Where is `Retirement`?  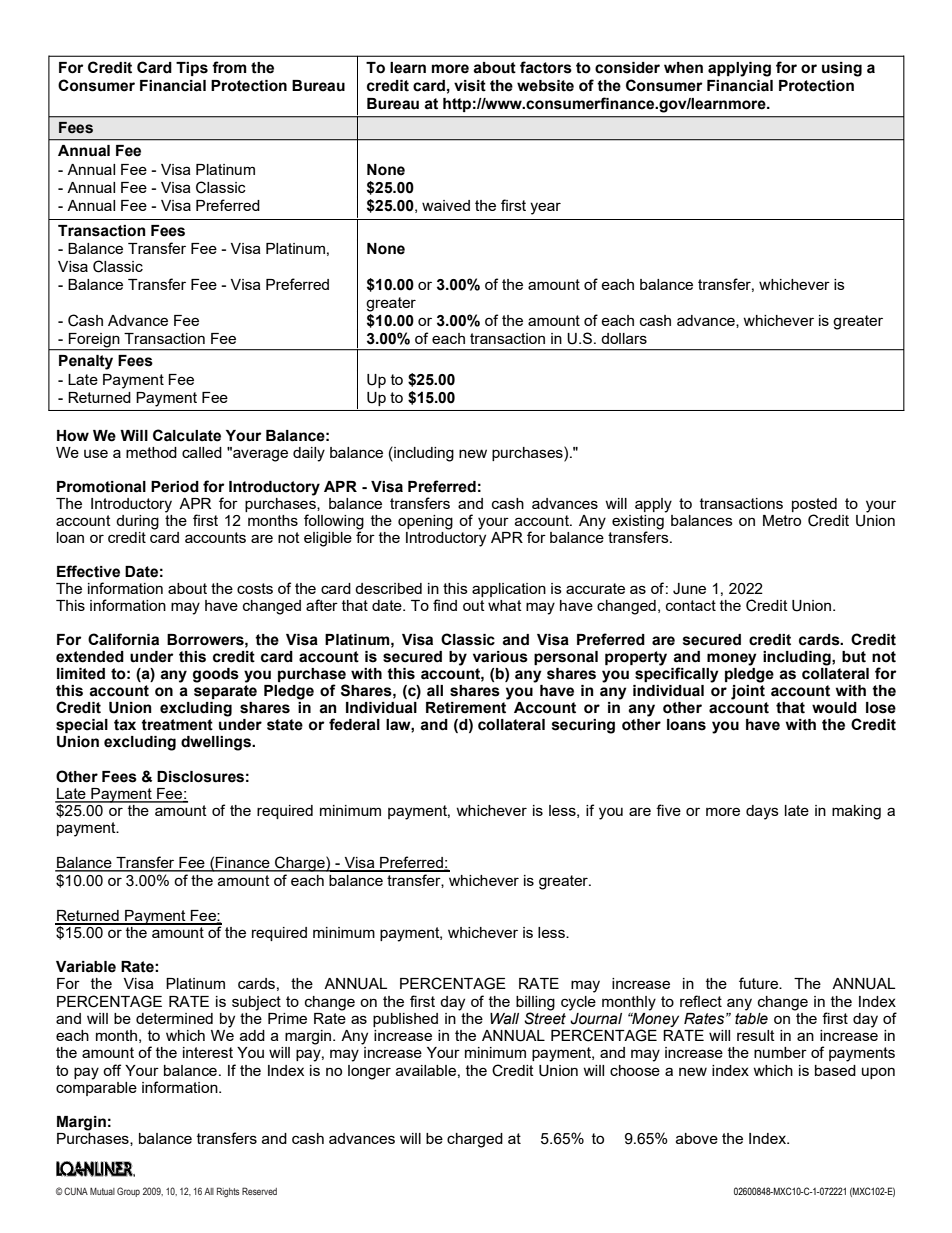
Retirement is located at coordinates (466, 708).
